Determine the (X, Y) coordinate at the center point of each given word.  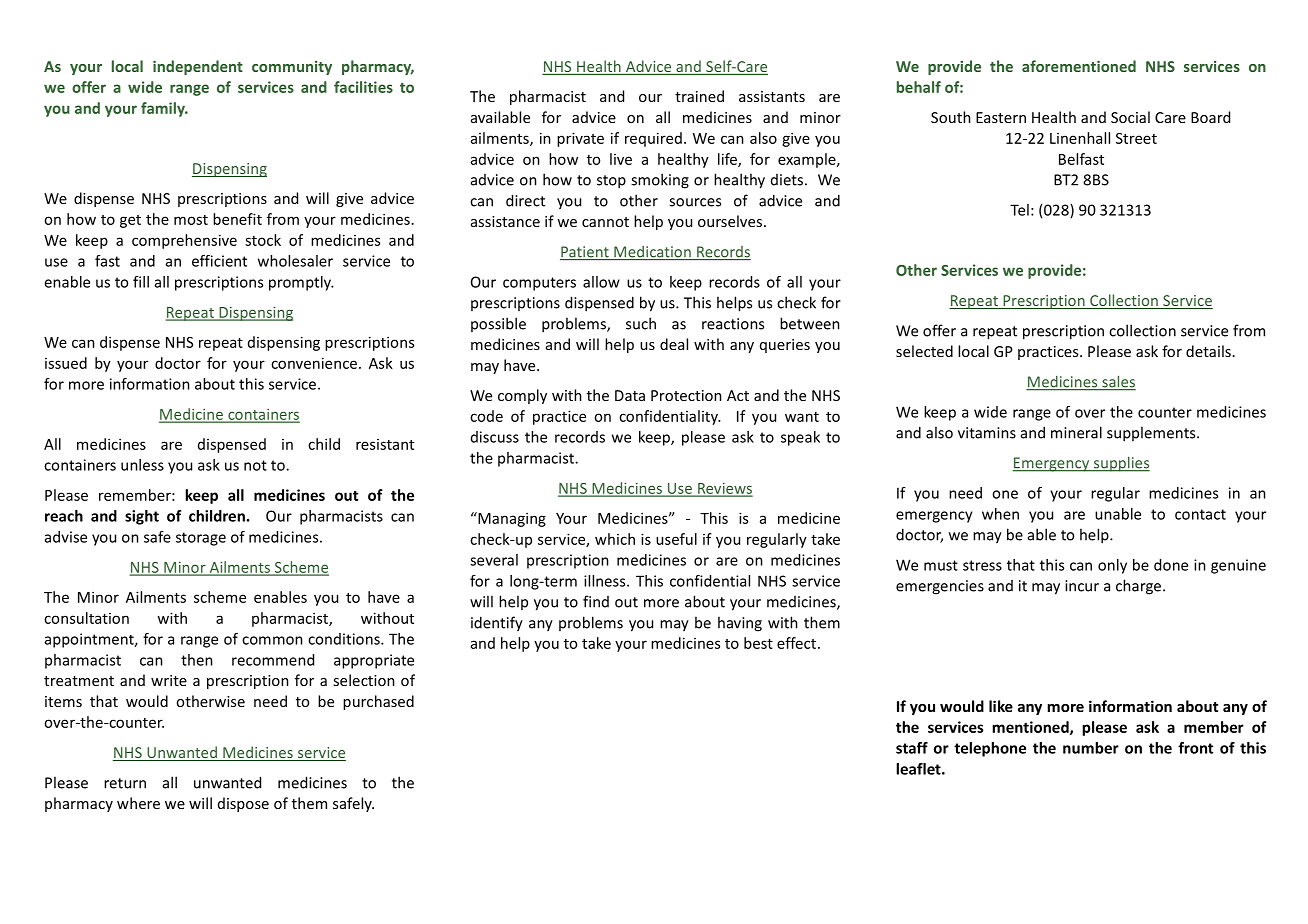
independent (198, 67)
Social (1130, 117)
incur (1082, 586)
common (272, 640)
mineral (1076, 432)
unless (142, 465)
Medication (652, 253)
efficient (219, 261)
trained (699, 96)
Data (630, 395)
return (125, 783)
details (1208, 351)
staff (912, 748)
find (596, 601)
